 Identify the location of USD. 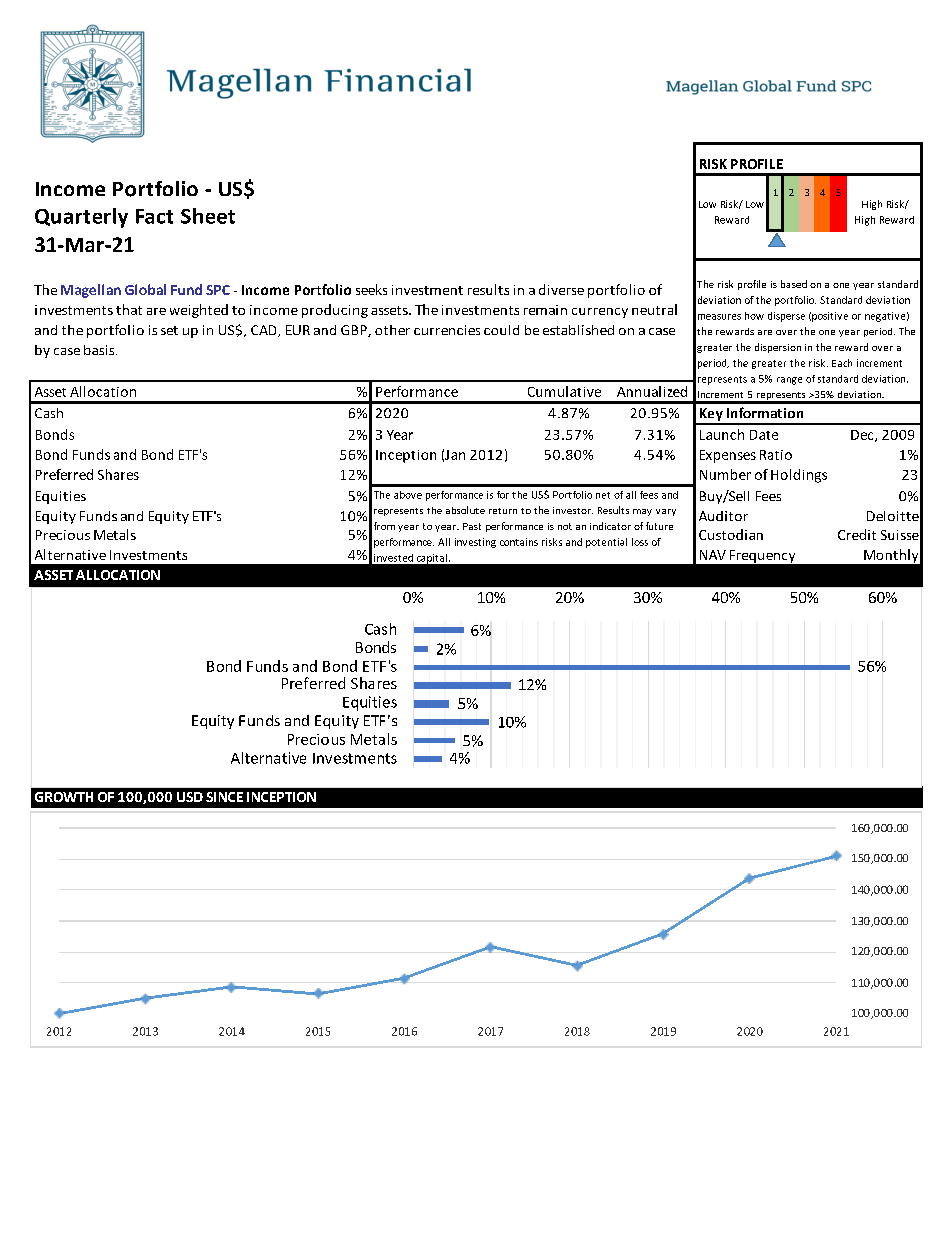
(190, 797).
